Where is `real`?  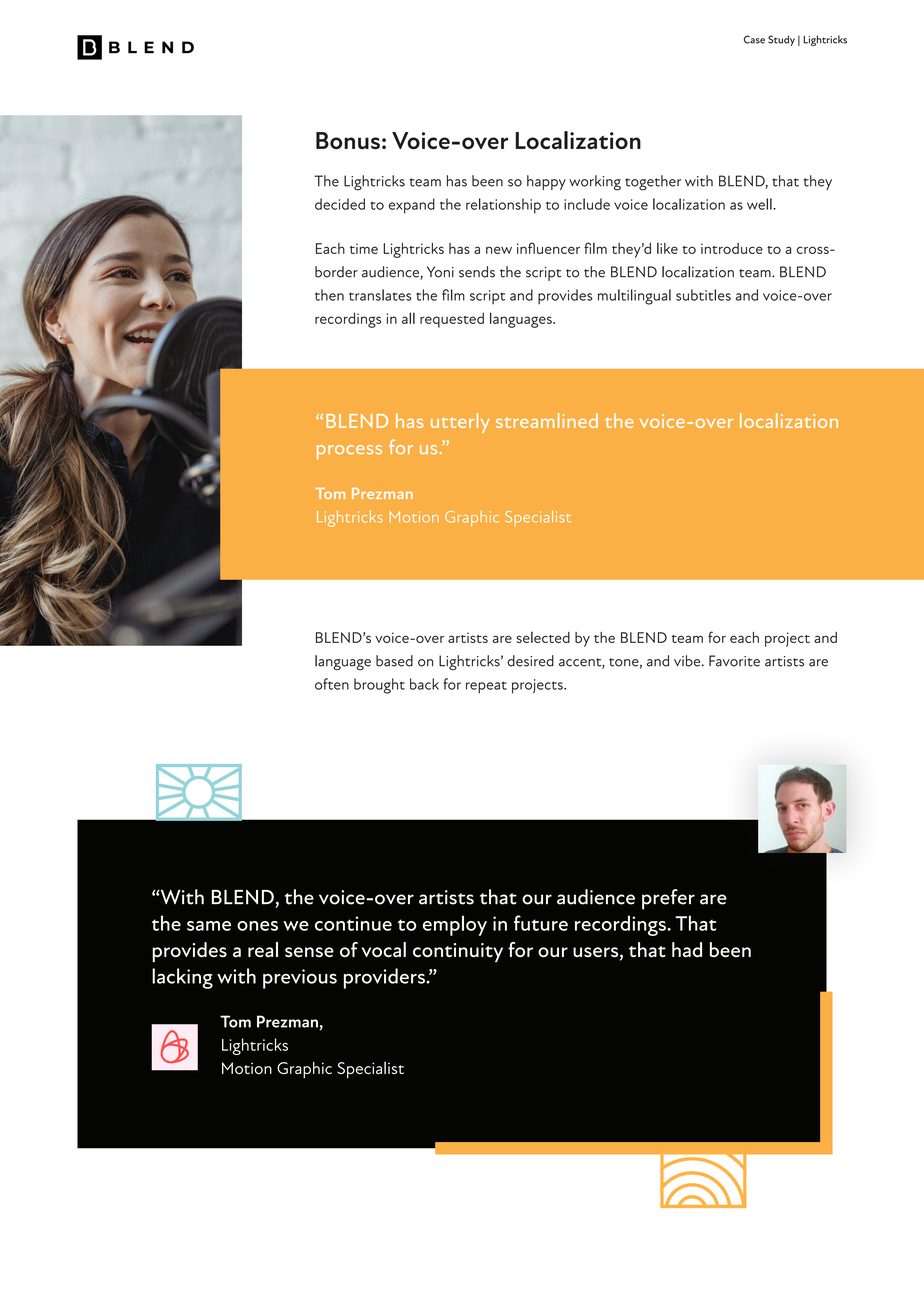
real is located at coordinates (263, 949).
